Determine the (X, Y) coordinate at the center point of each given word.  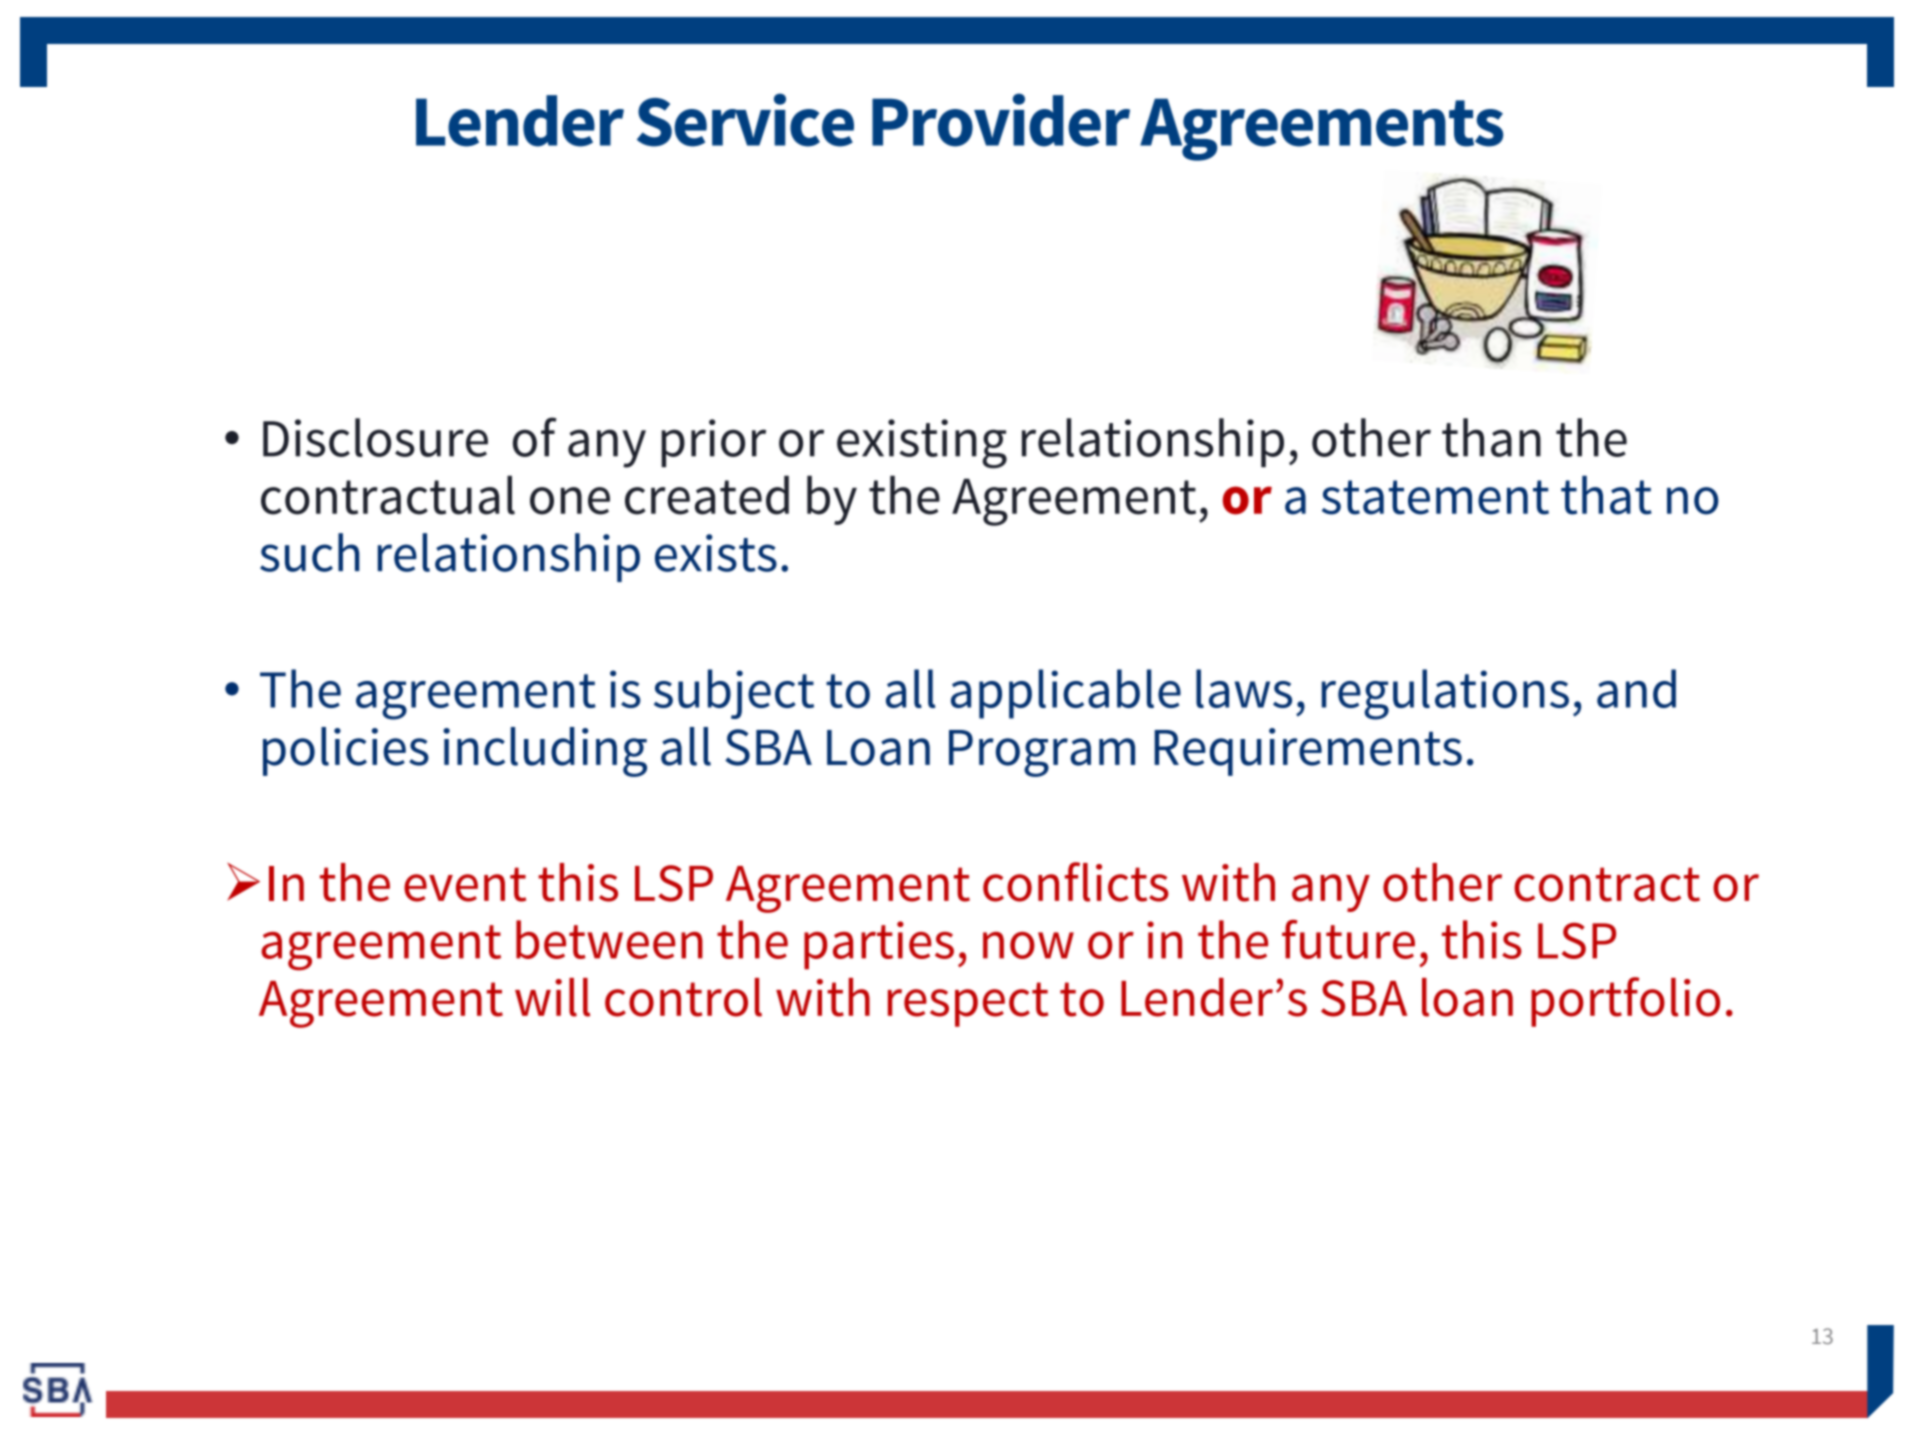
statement (1435, 497)
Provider (1001, 120)
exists (716, 553)
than (1491, 437)
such (310, 552)
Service (745, 120)
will (552, 997)
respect (968, 1004)
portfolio (1625, 1002)
